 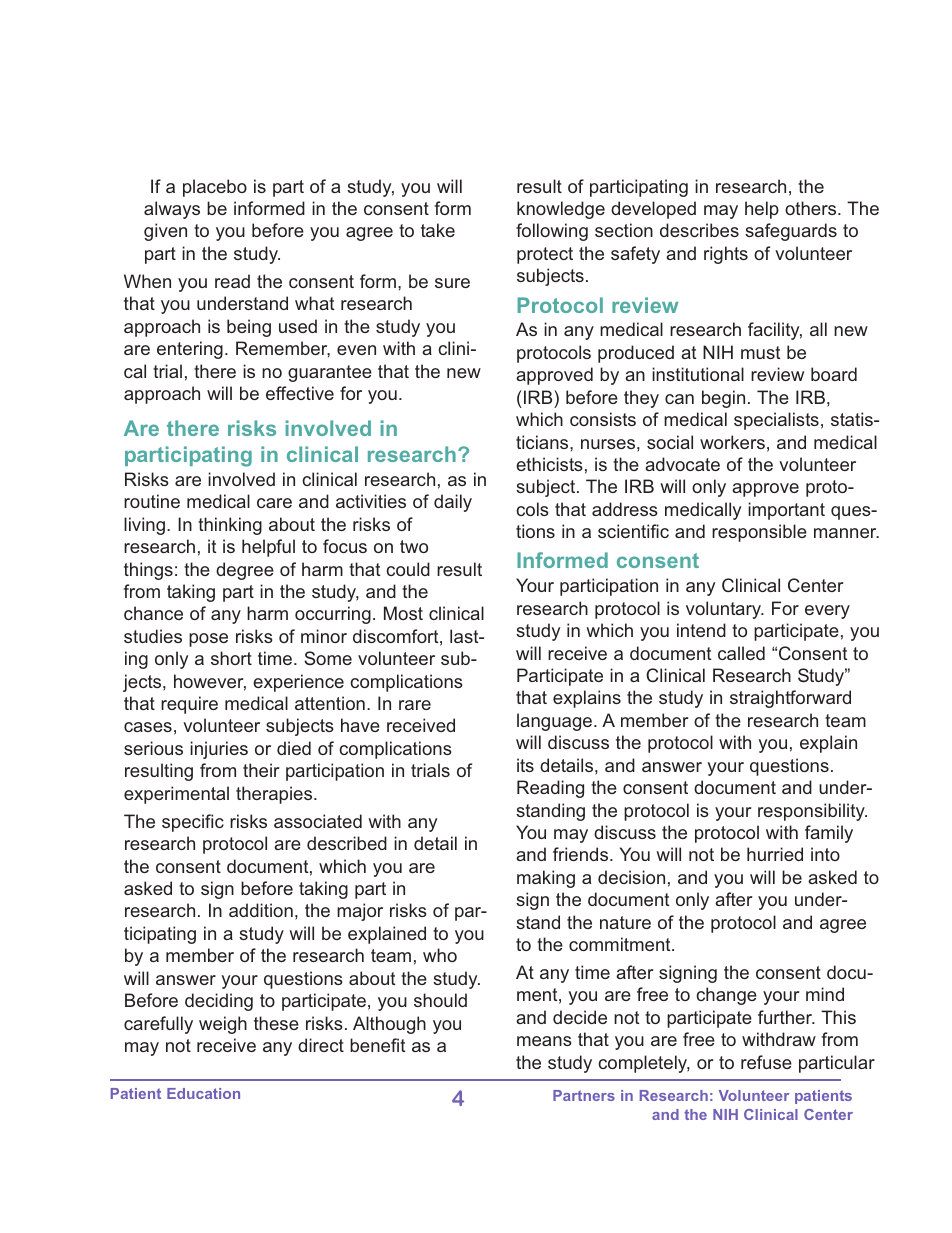 What do you see at coordinates (230, 526) in the screenshot?
I see `thinking` at bounding box center [230, 526].
